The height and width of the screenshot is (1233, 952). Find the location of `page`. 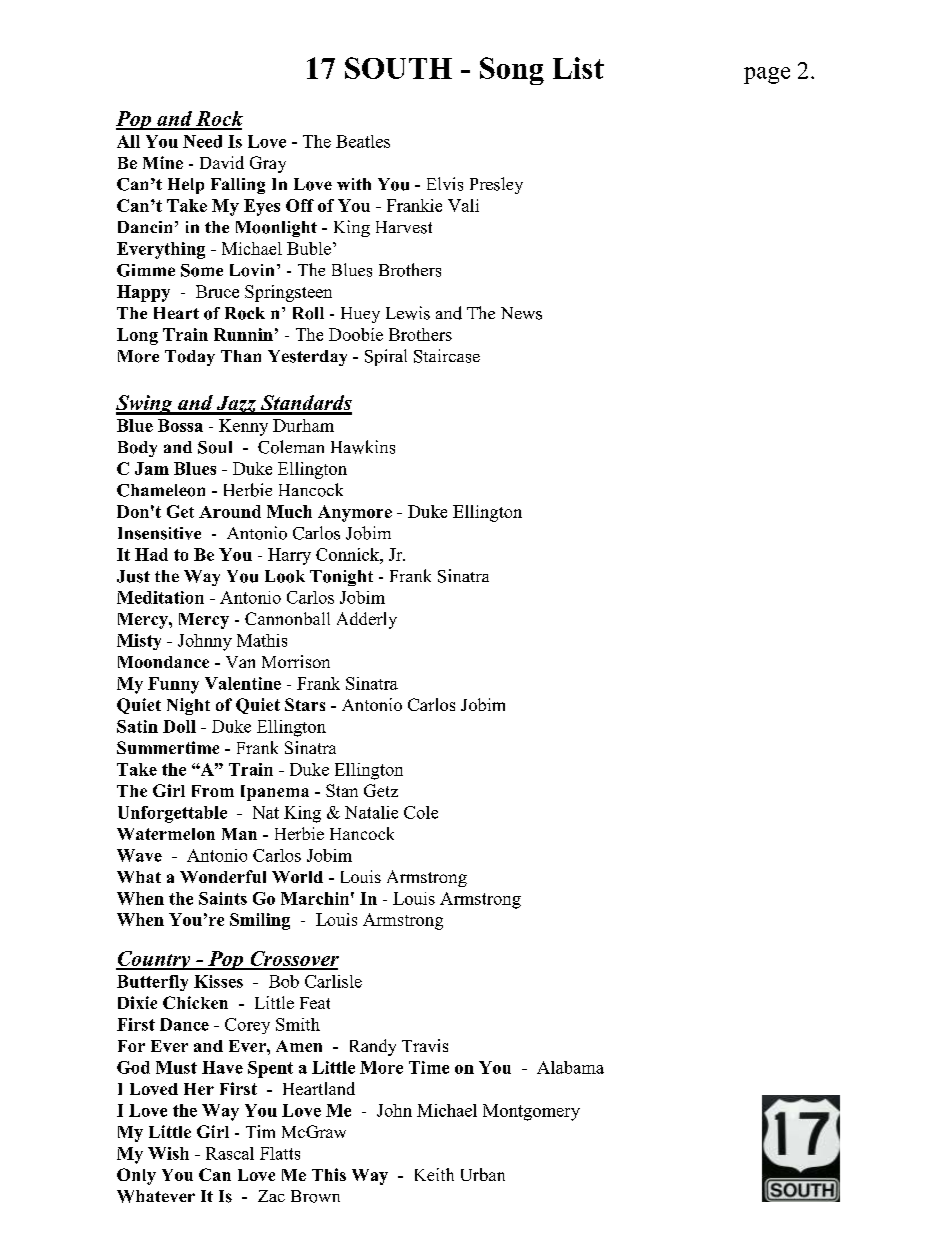

page is located at coordinates (767, 75).
